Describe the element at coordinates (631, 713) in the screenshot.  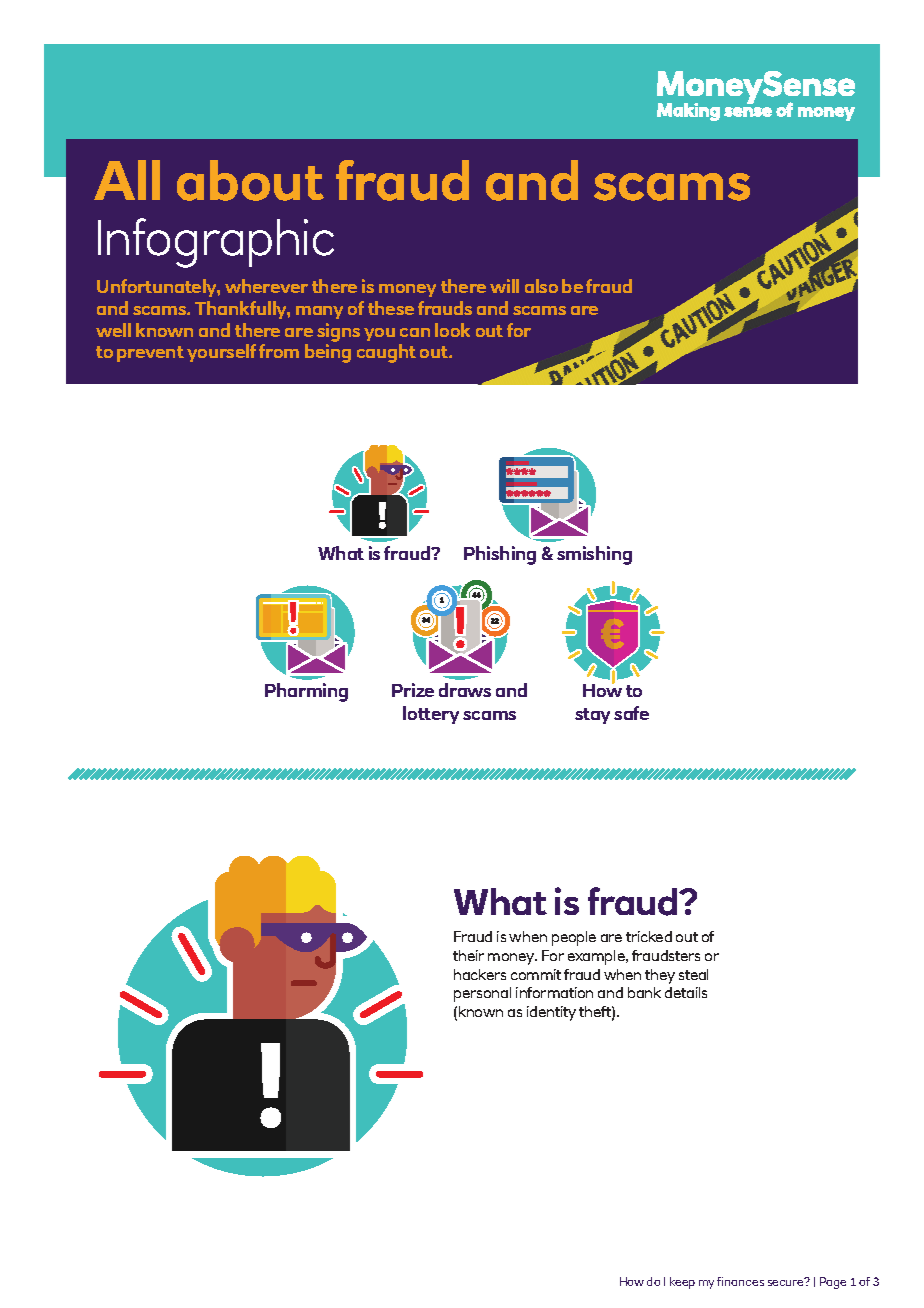
I see `safe` at that location.
